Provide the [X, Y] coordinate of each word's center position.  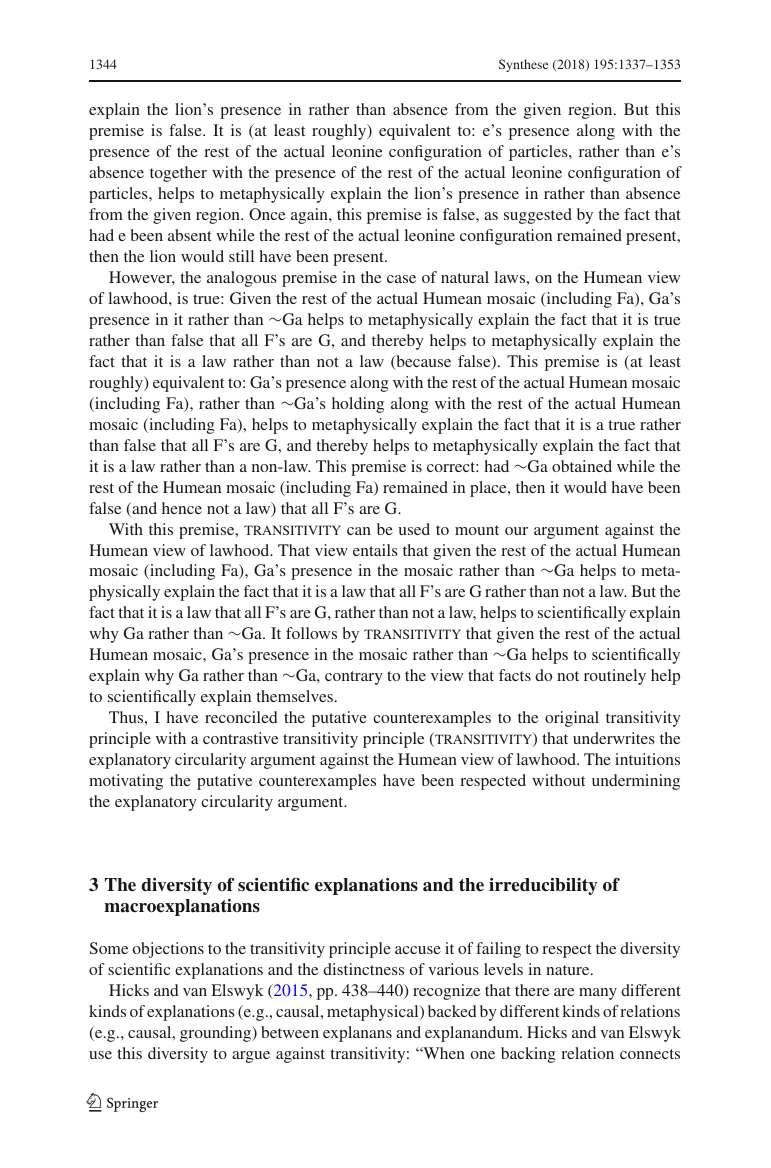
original [572, 719]
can [359, 531]
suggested [538, 216]
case [401, 279]
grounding [217, 1034]
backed [452, 1011]
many [598, 994]
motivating [126, 782]
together [178, 174]
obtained [582, 466]
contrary [354, 678]
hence [182, 508]
